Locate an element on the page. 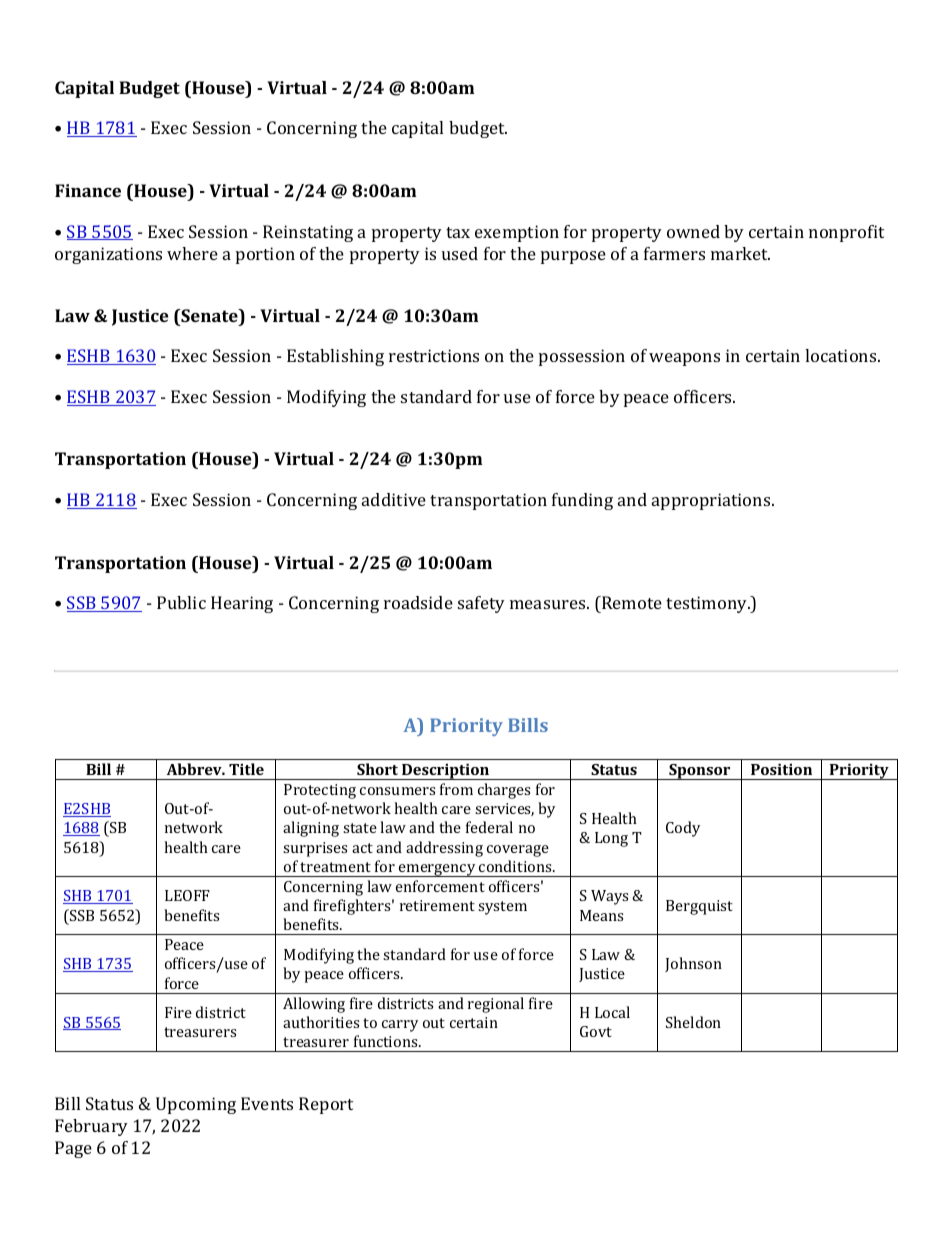 Image resolution: width=952 pixels, height=1233 pixels. Public is located at coordinates (181, 602).
